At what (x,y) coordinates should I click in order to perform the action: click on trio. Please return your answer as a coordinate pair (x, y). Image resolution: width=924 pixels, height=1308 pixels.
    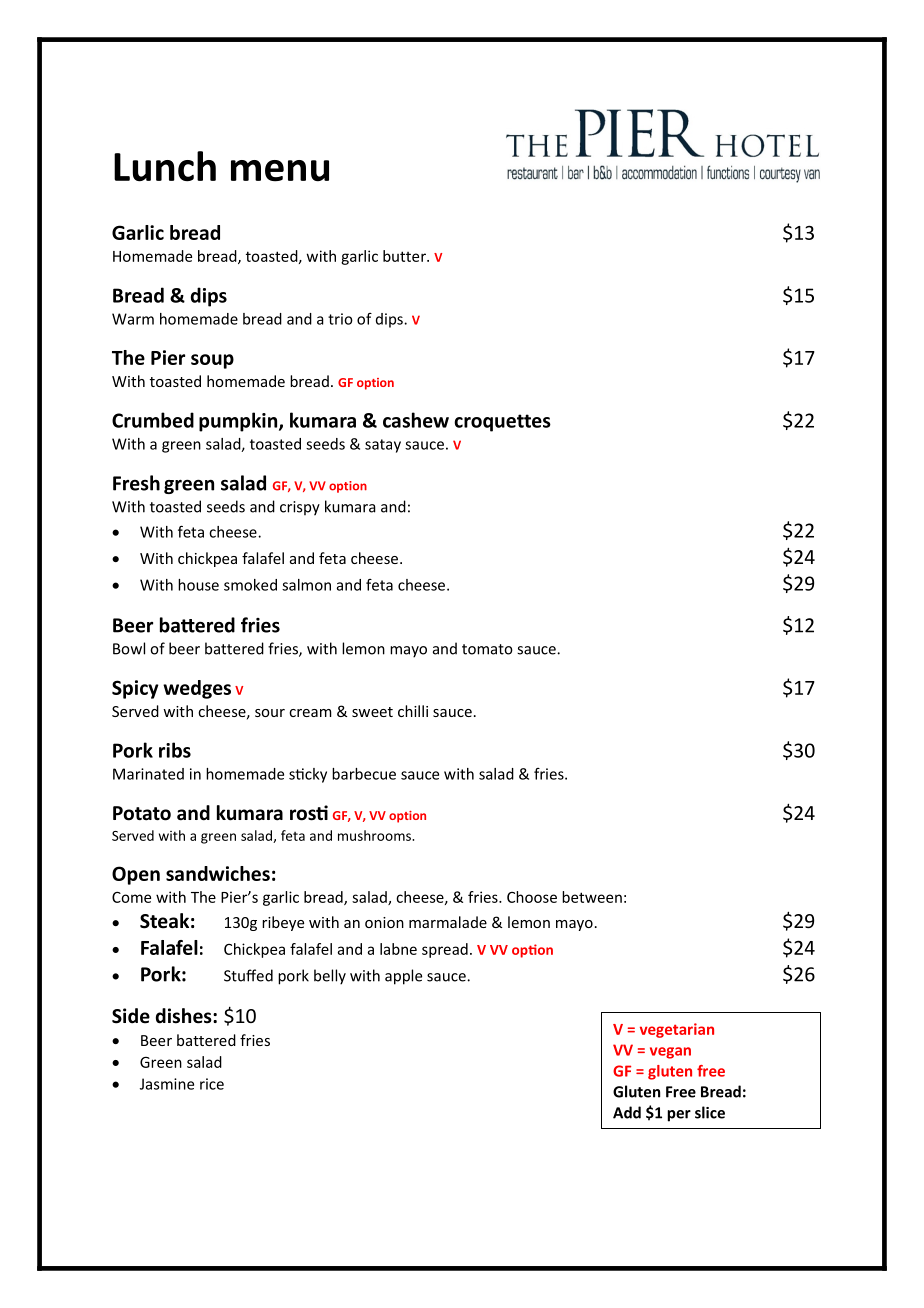
    Looking at the image, I should click on (340, 319).
